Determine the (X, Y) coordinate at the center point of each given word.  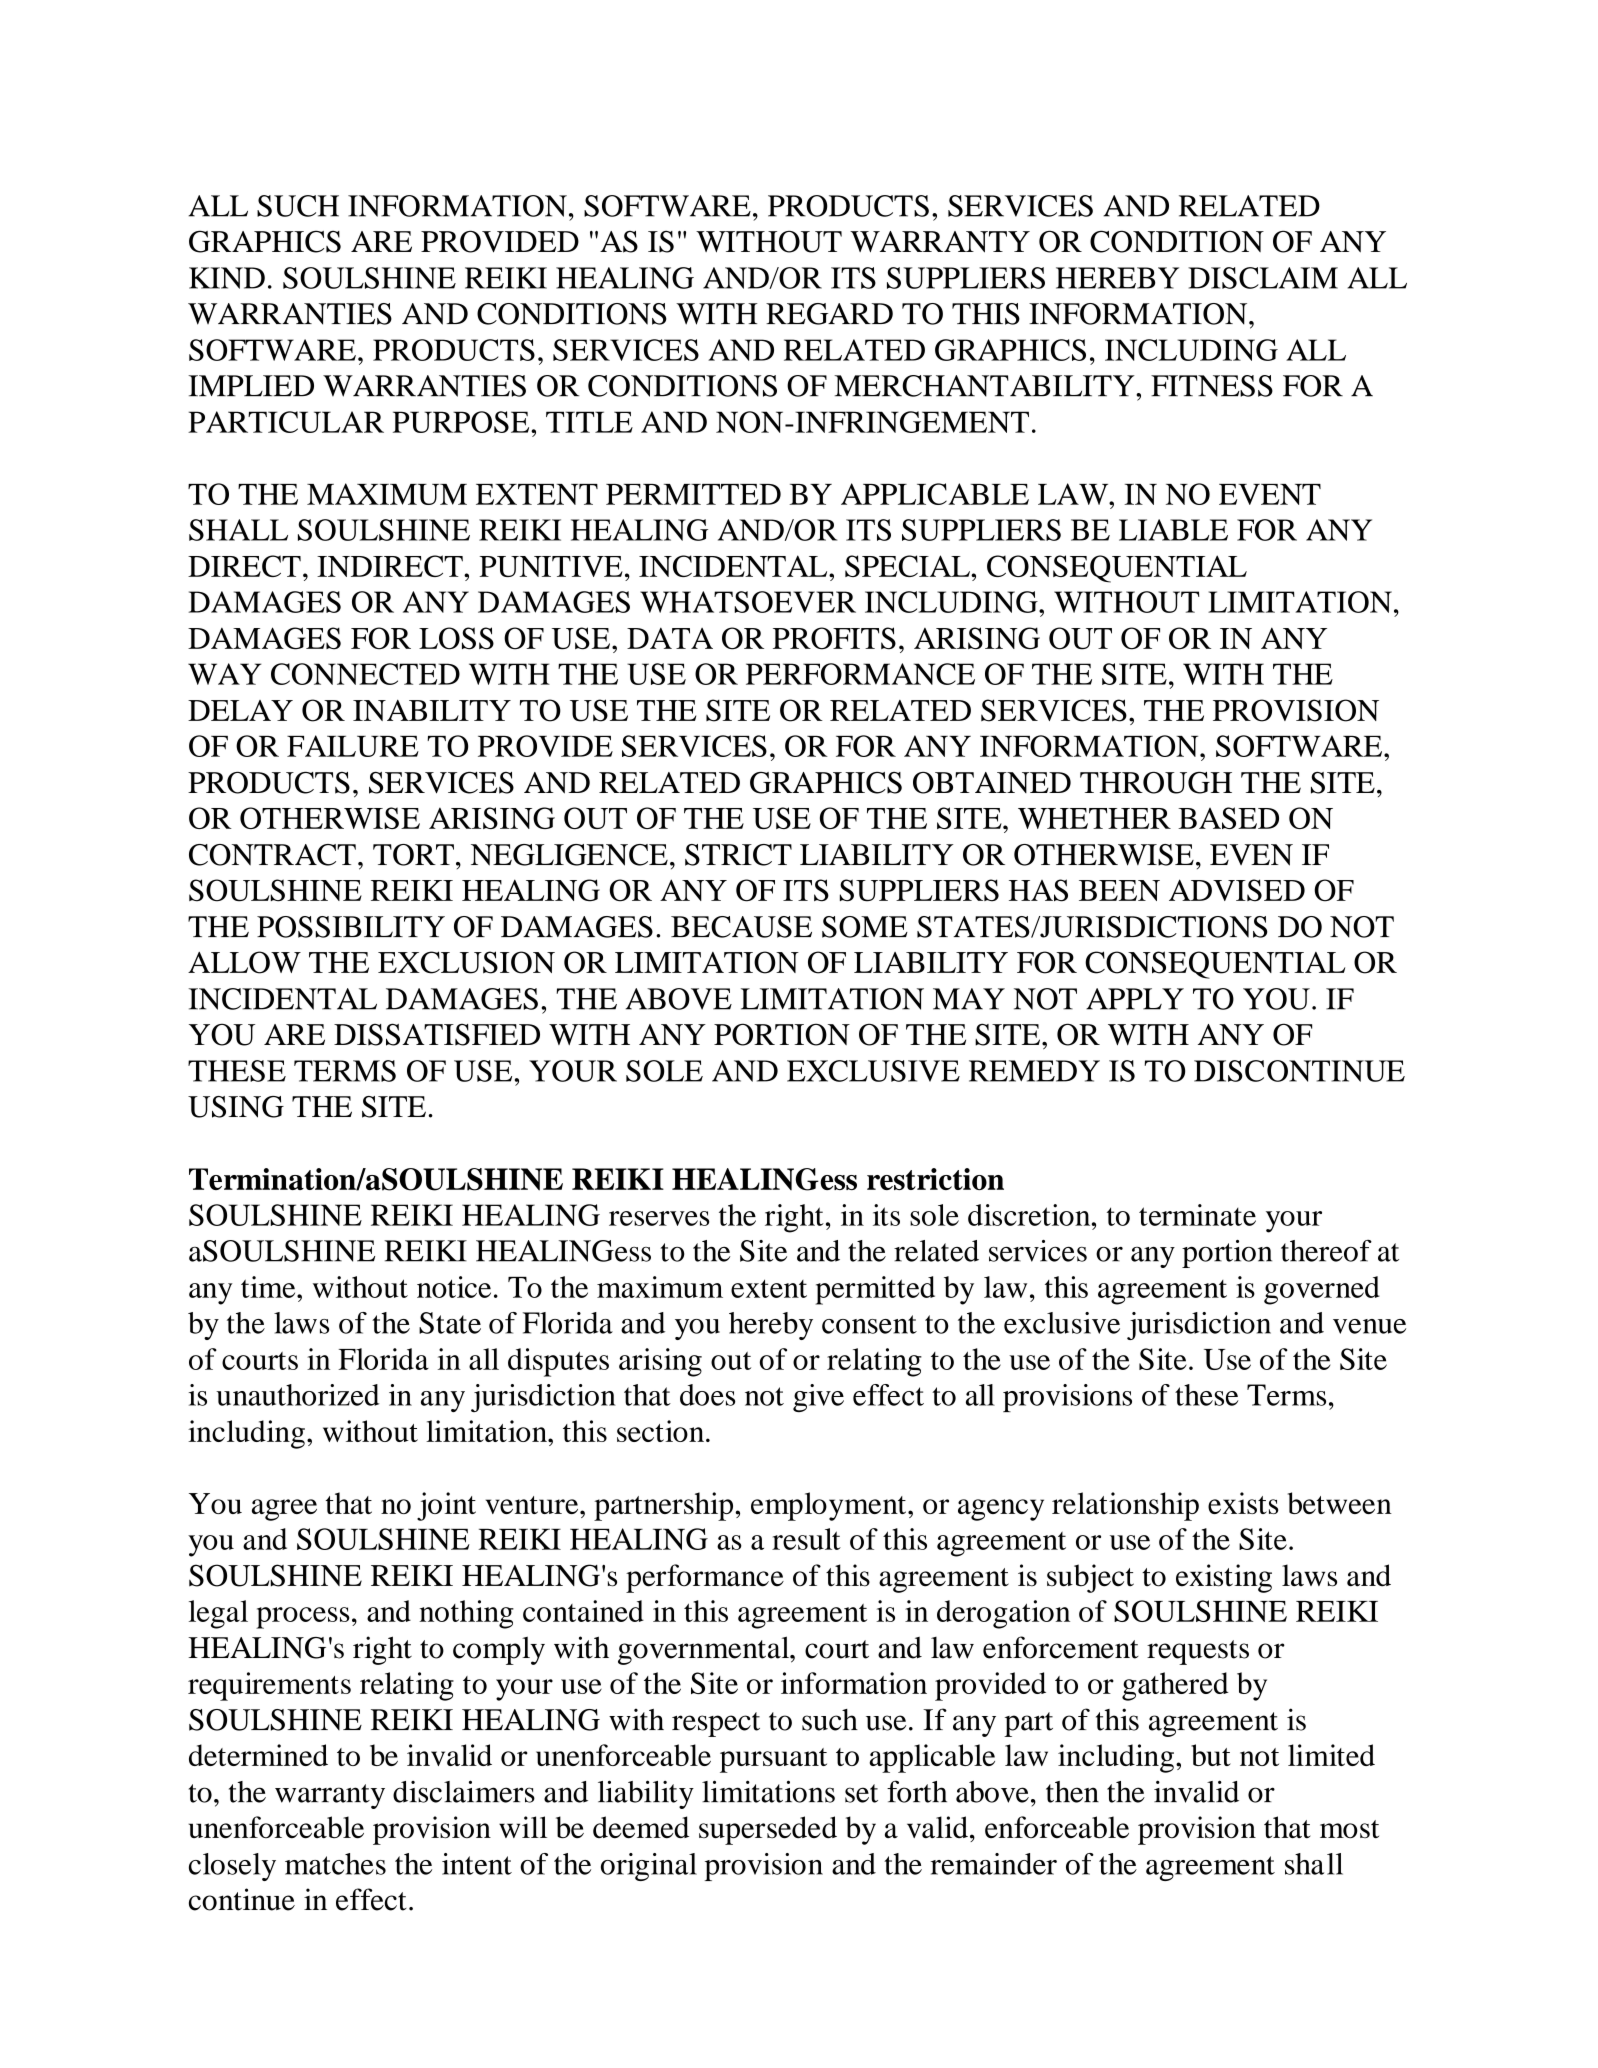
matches (335, 1864)
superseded (768, 1830)
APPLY (1135, 999)
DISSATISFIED (437, 1034)
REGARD (829, 314)
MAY (969, 999)
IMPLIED (251, 385)
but (1211, 1755)
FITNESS (1212, 386)
